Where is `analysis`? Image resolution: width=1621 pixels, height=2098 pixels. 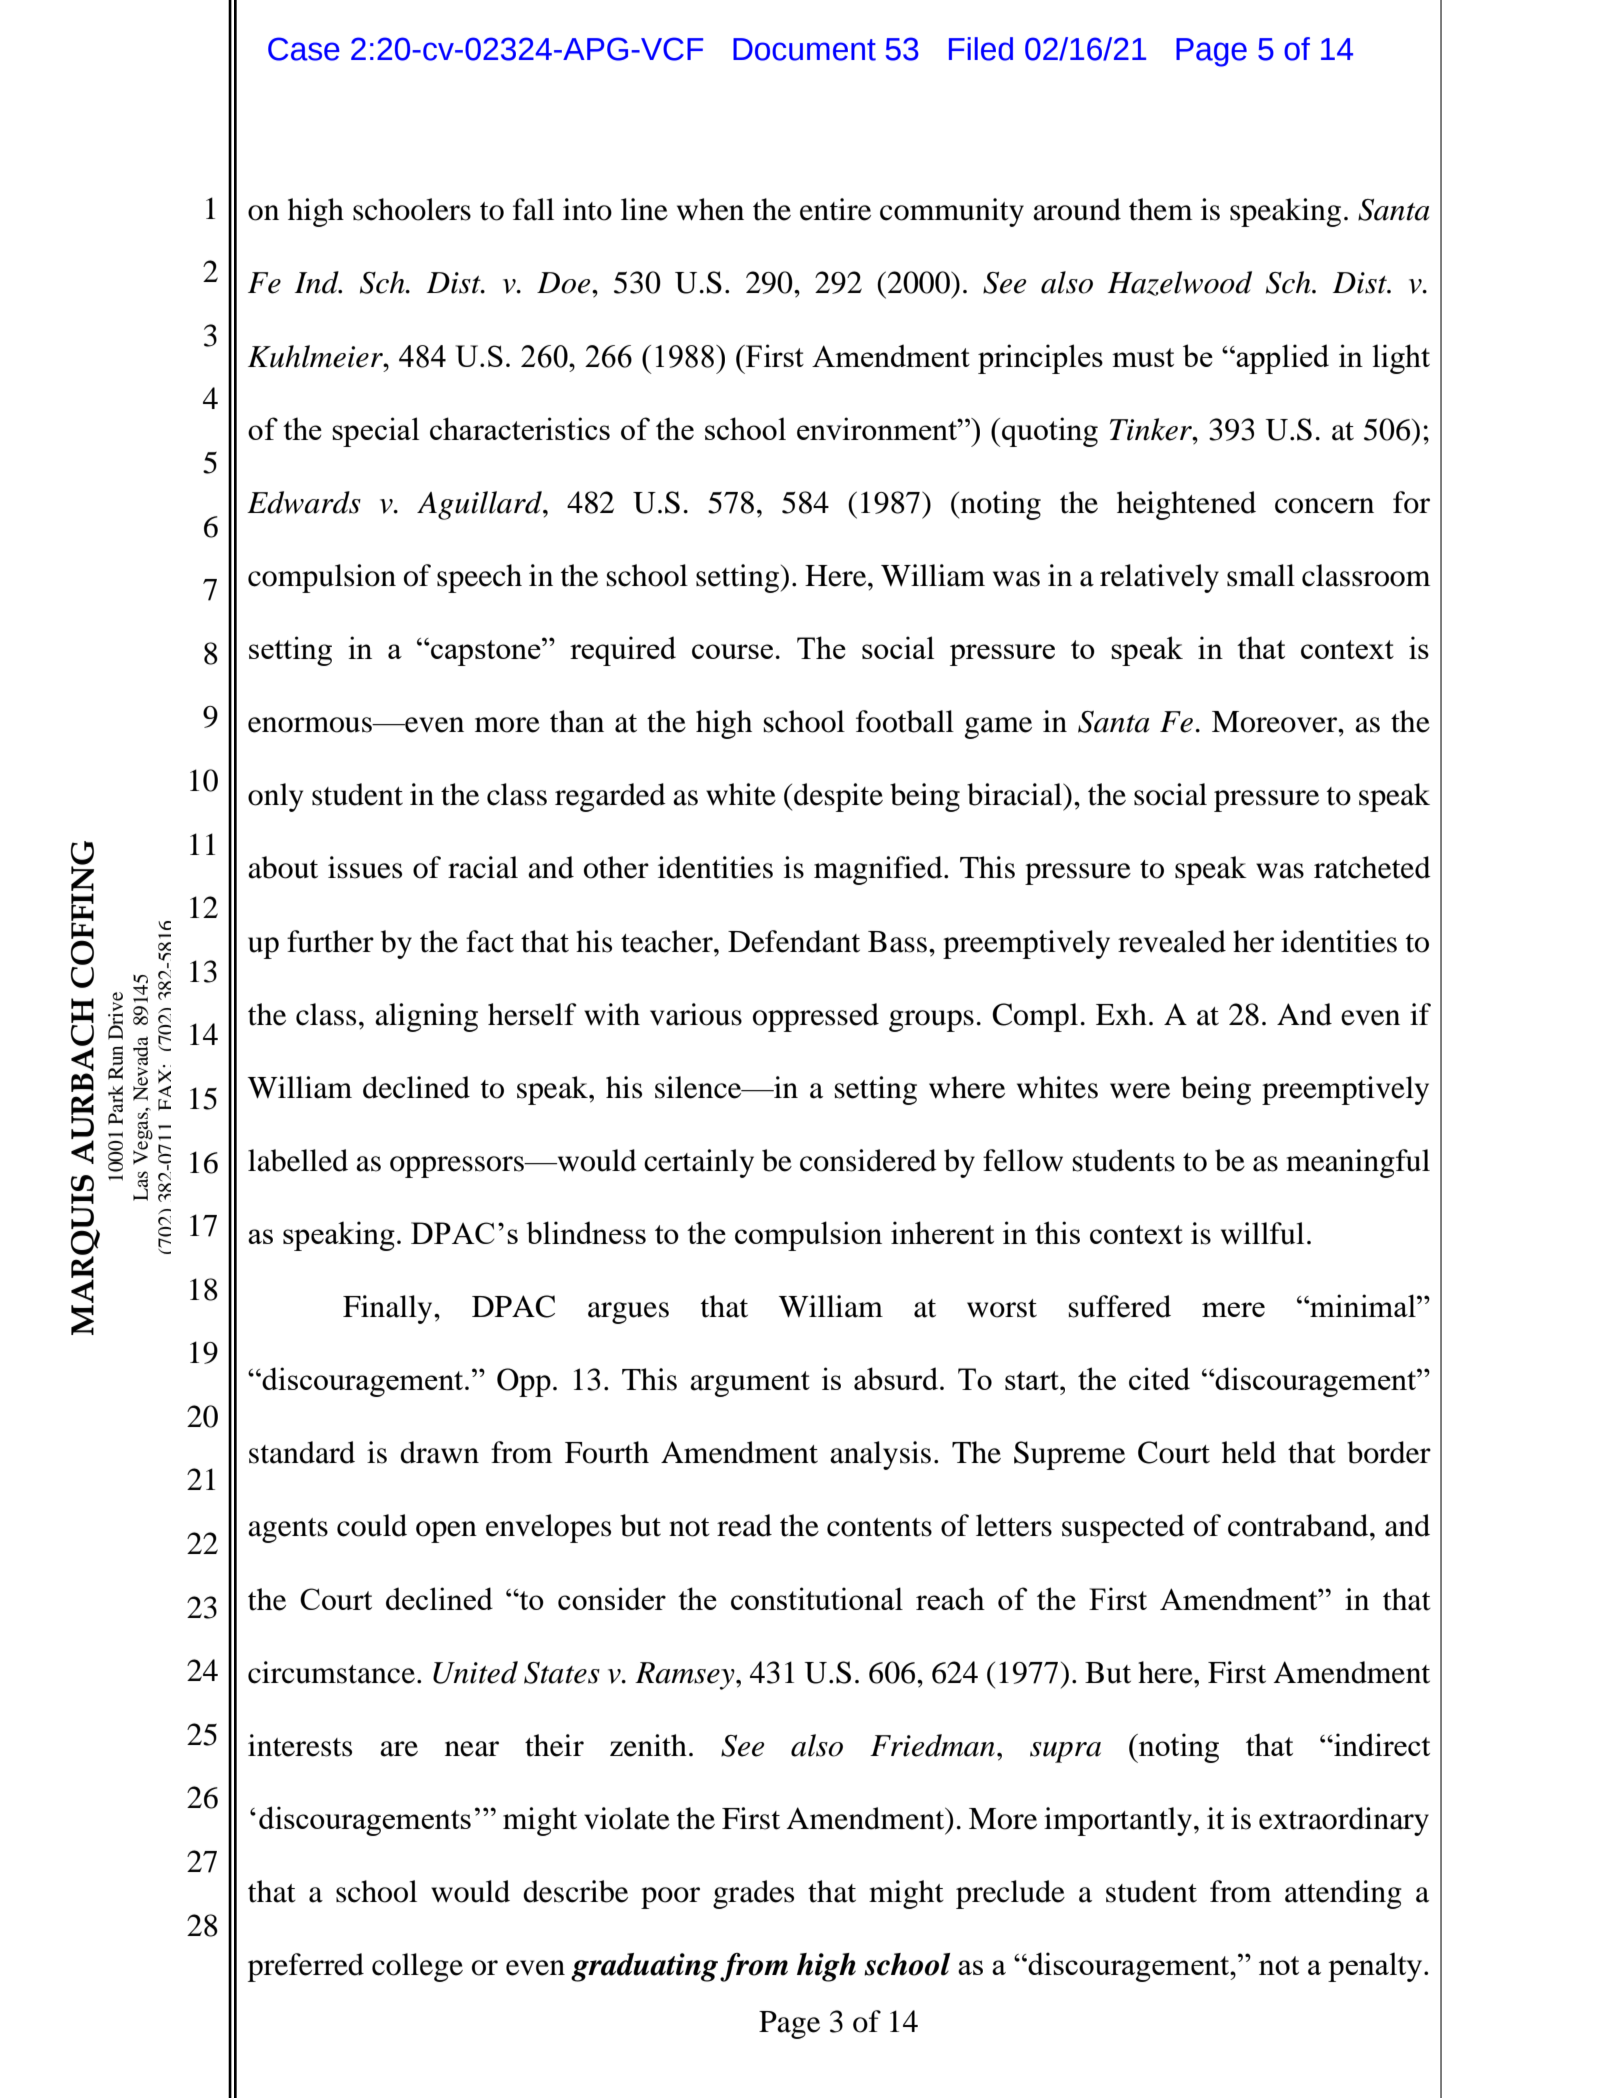
analysis is located at coordinates (880, 1455).
